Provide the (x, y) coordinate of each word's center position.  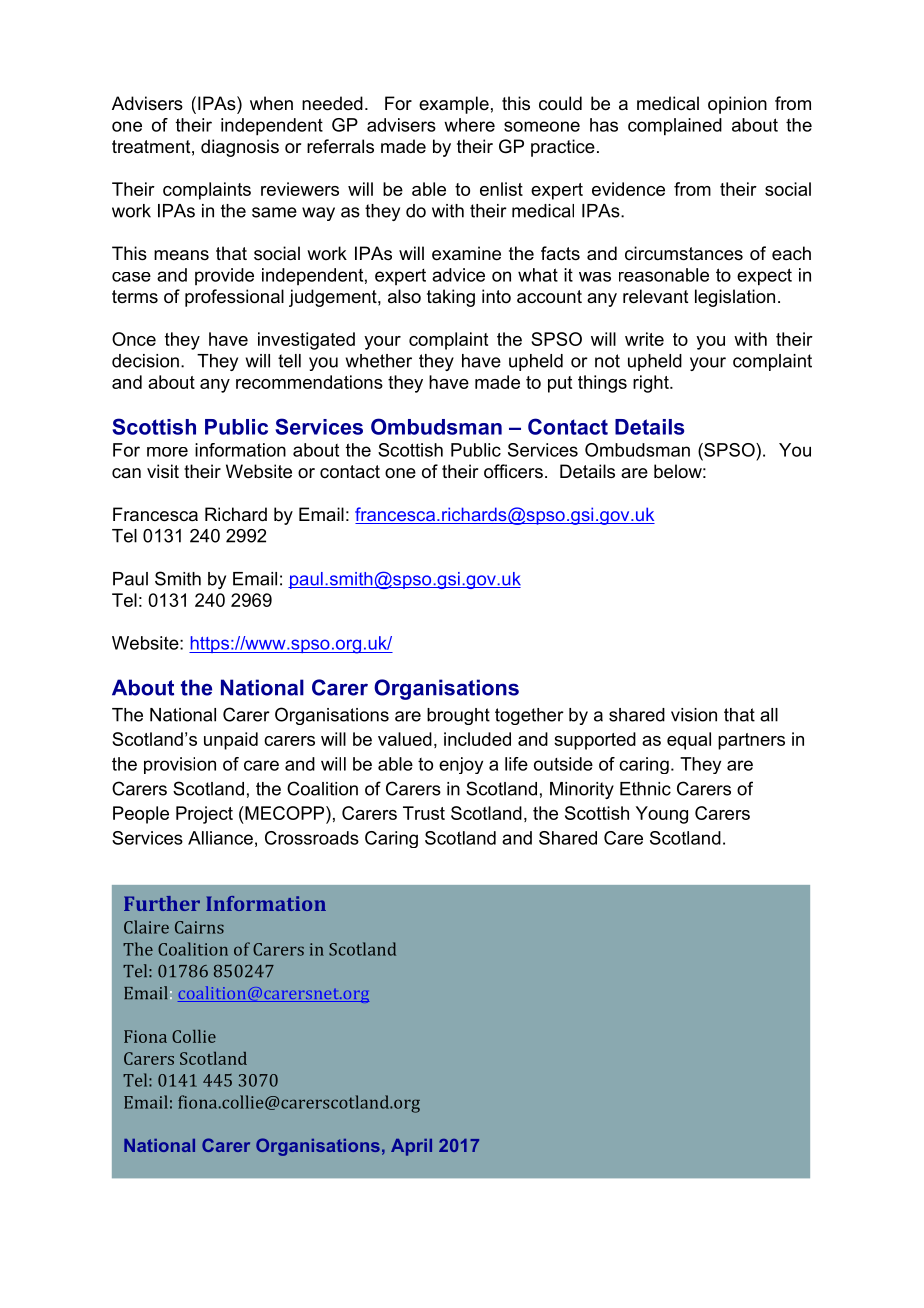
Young (662, 815)
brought (458, 716)
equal (689, 741)
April (411, 1147)
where (469, 125)
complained (675, 127)
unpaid (231, 741)
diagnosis (240, 148)
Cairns (199, 927)
